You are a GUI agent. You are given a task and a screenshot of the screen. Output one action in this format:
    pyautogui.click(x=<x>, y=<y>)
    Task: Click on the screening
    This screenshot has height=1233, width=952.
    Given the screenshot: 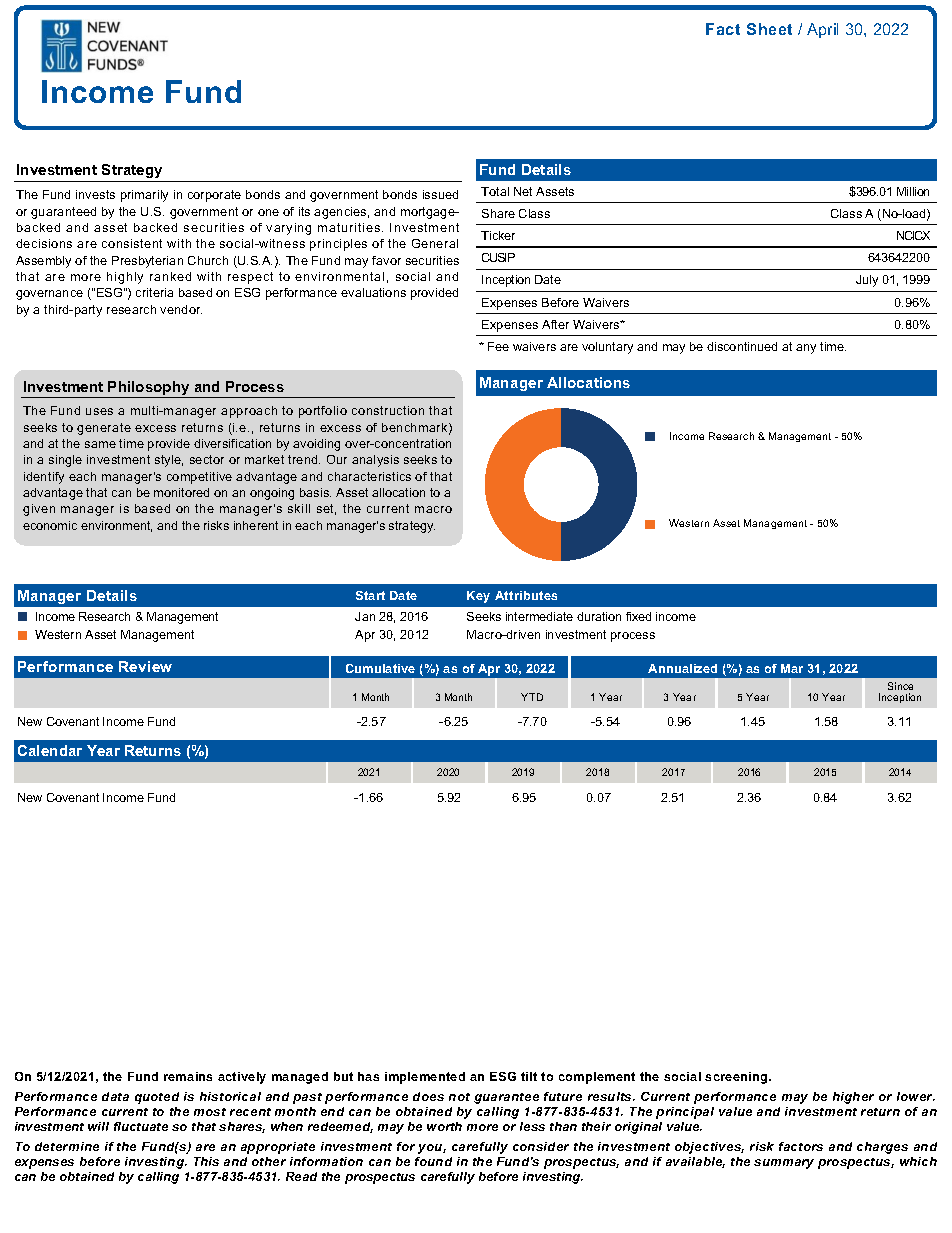 What is the action you would take?
    pyautogui.click(x=737, y=1078)
